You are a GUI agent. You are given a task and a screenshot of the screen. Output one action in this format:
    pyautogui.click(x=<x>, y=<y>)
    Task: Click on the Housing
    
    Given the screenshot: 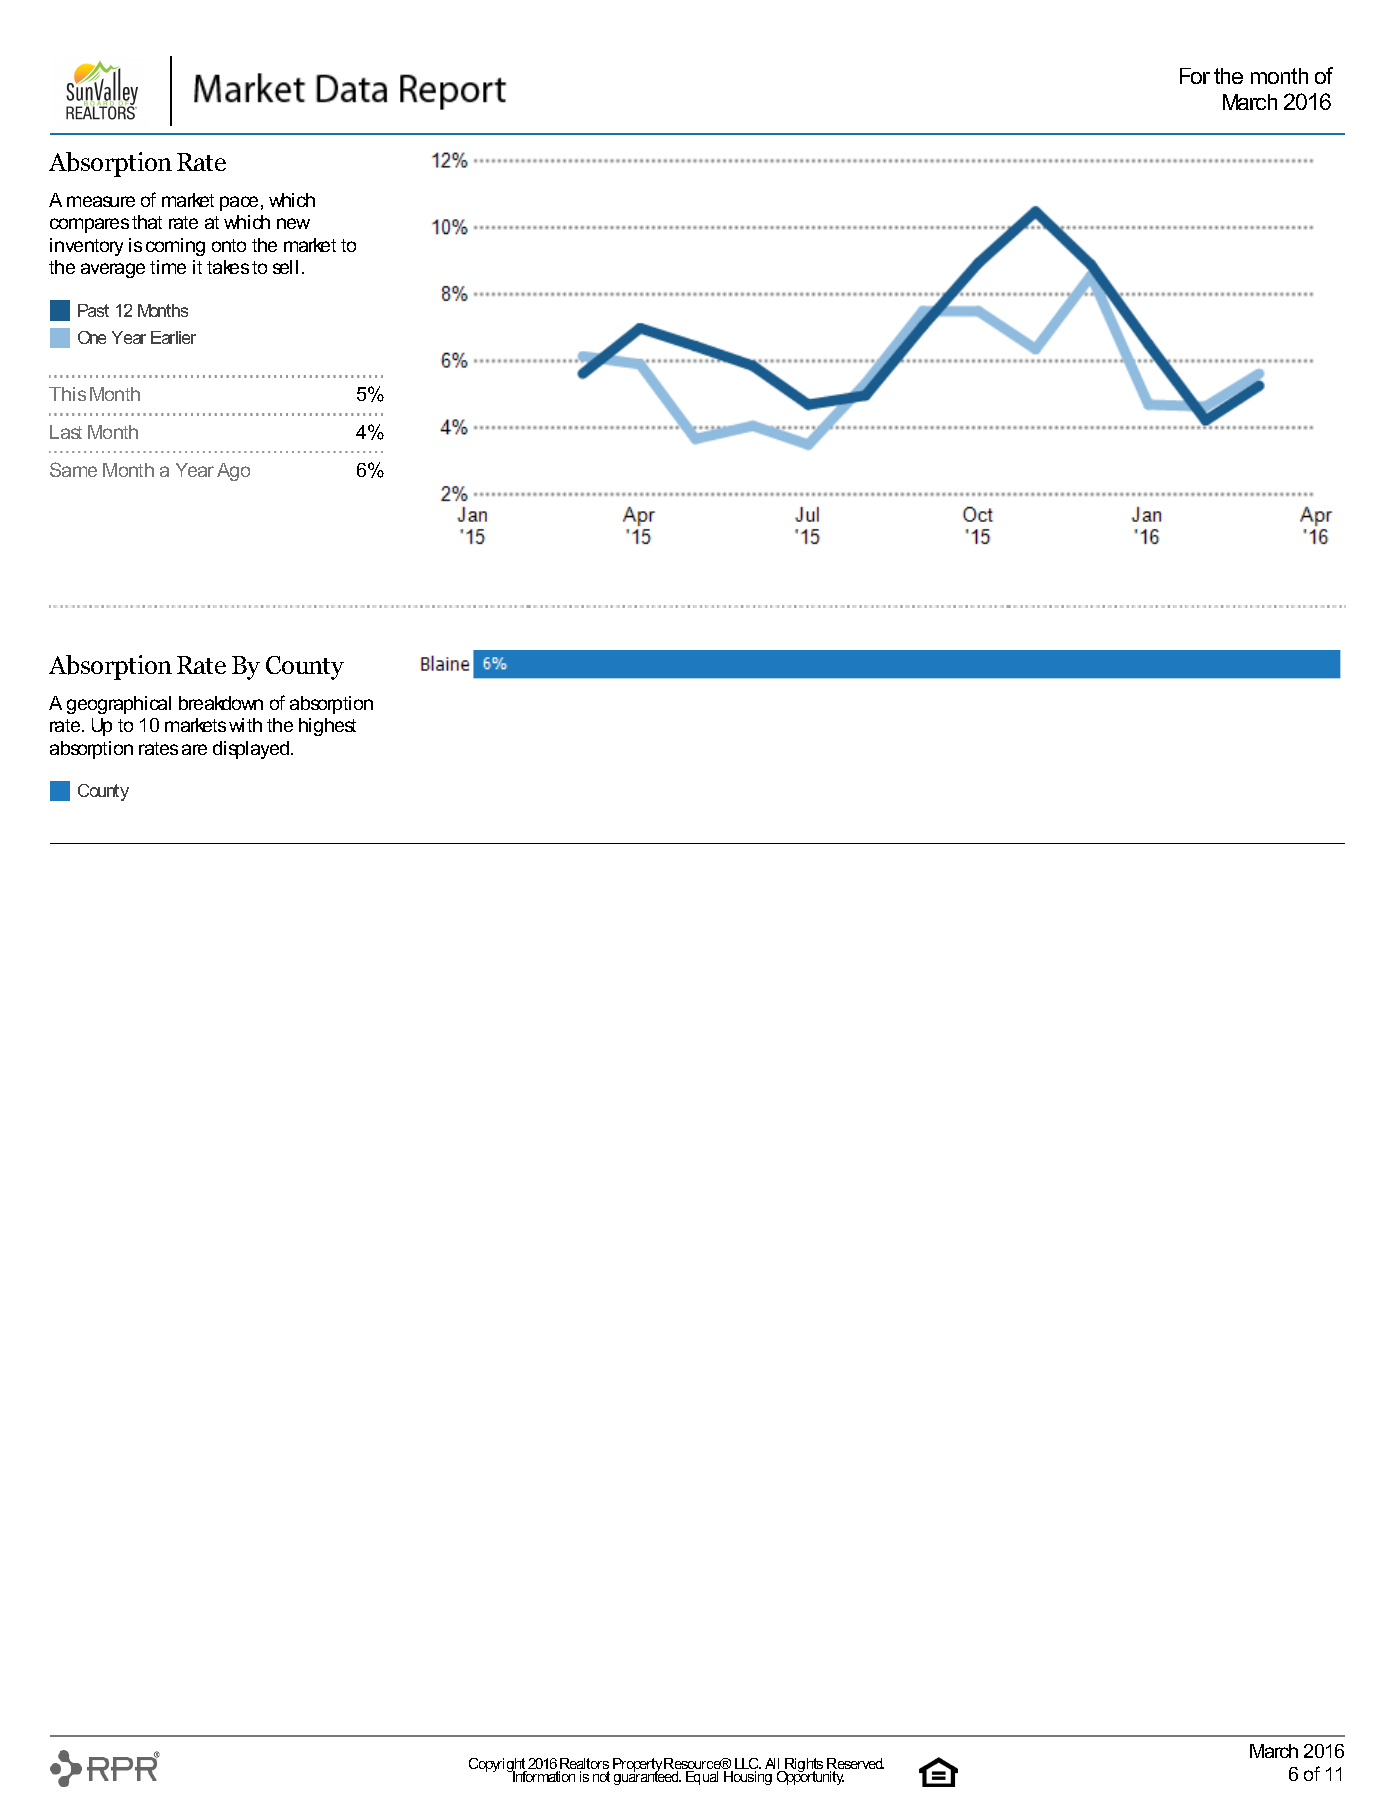 What is the action you would take?
    pyautogui.click(x=748, y=1778)
